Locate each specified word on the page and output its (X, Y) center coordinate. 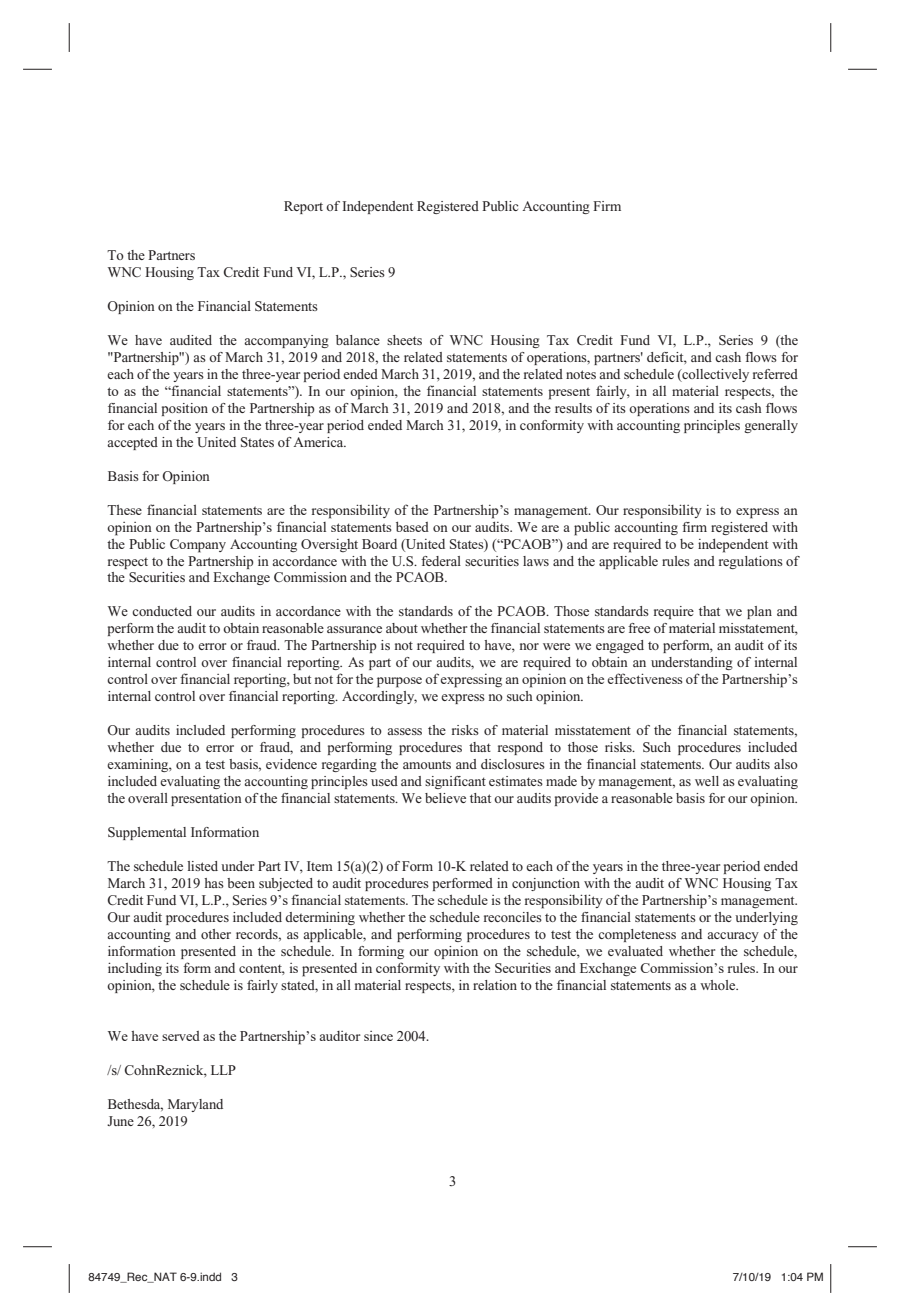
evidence (291, 764)
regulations (751, 562)
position (185, 409)
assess (404, 731)
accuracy (733, 937)
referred (775, 374)
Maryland (195, 1105)
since (378, 1036)
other (216, 934)
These (124, 510)
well (707, 781)
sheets (404, 340)
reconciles (513, 917)
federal (441, 561)
